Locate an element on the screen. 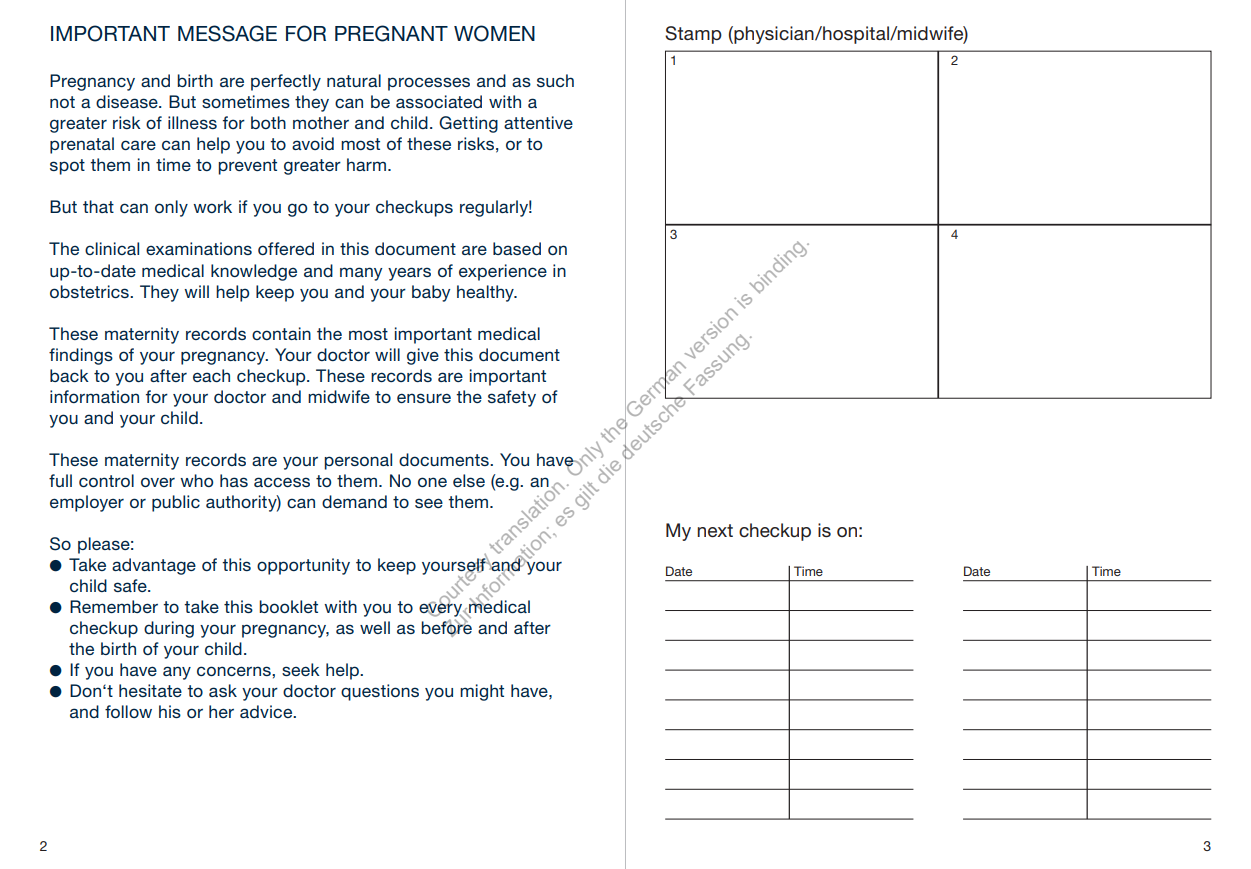 This screenshot has width=1251, height=869. give is located at coordinates (423, 356).
